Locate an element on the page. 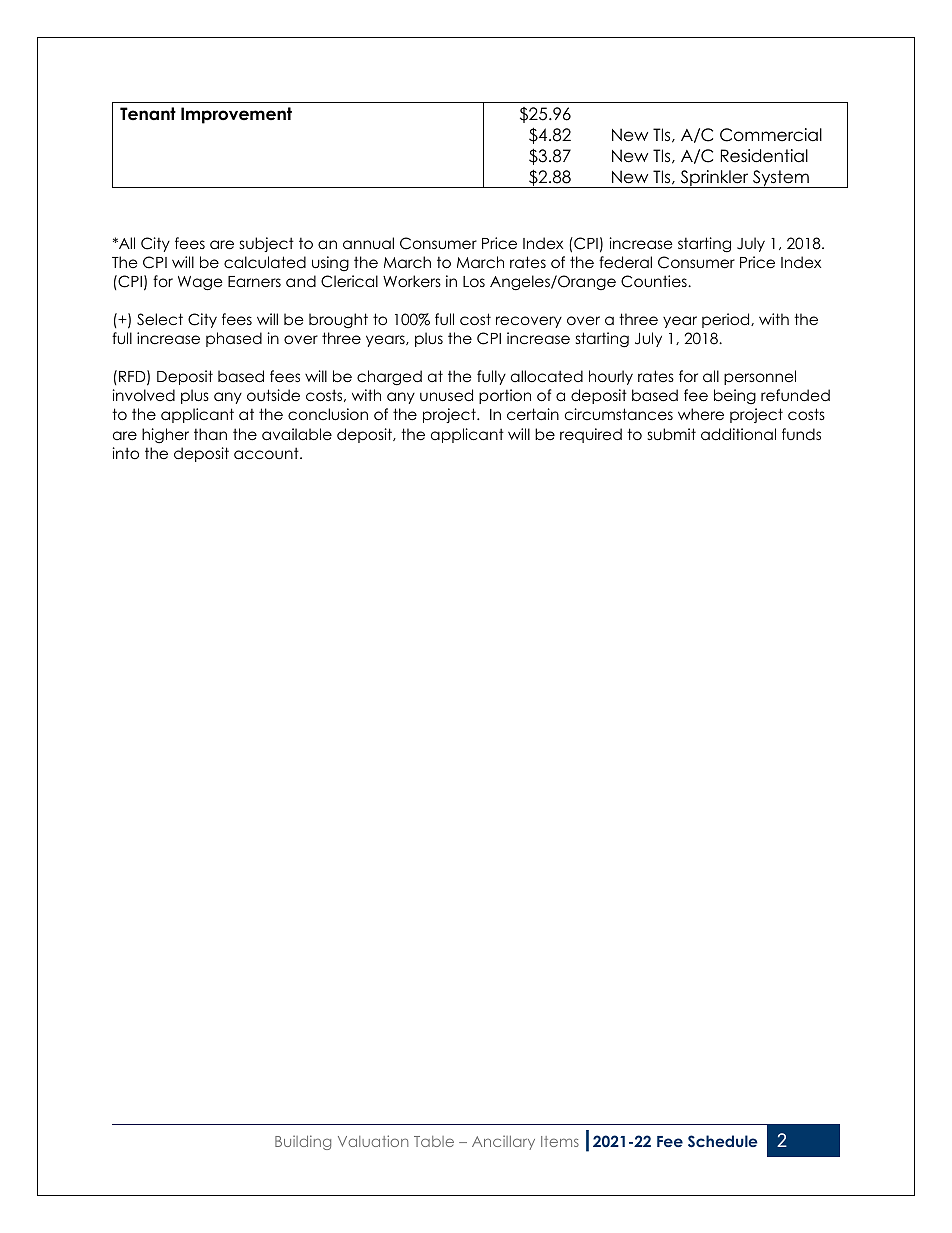 This page has width=952, height=1233. required is located at coordinates (591, 435).
